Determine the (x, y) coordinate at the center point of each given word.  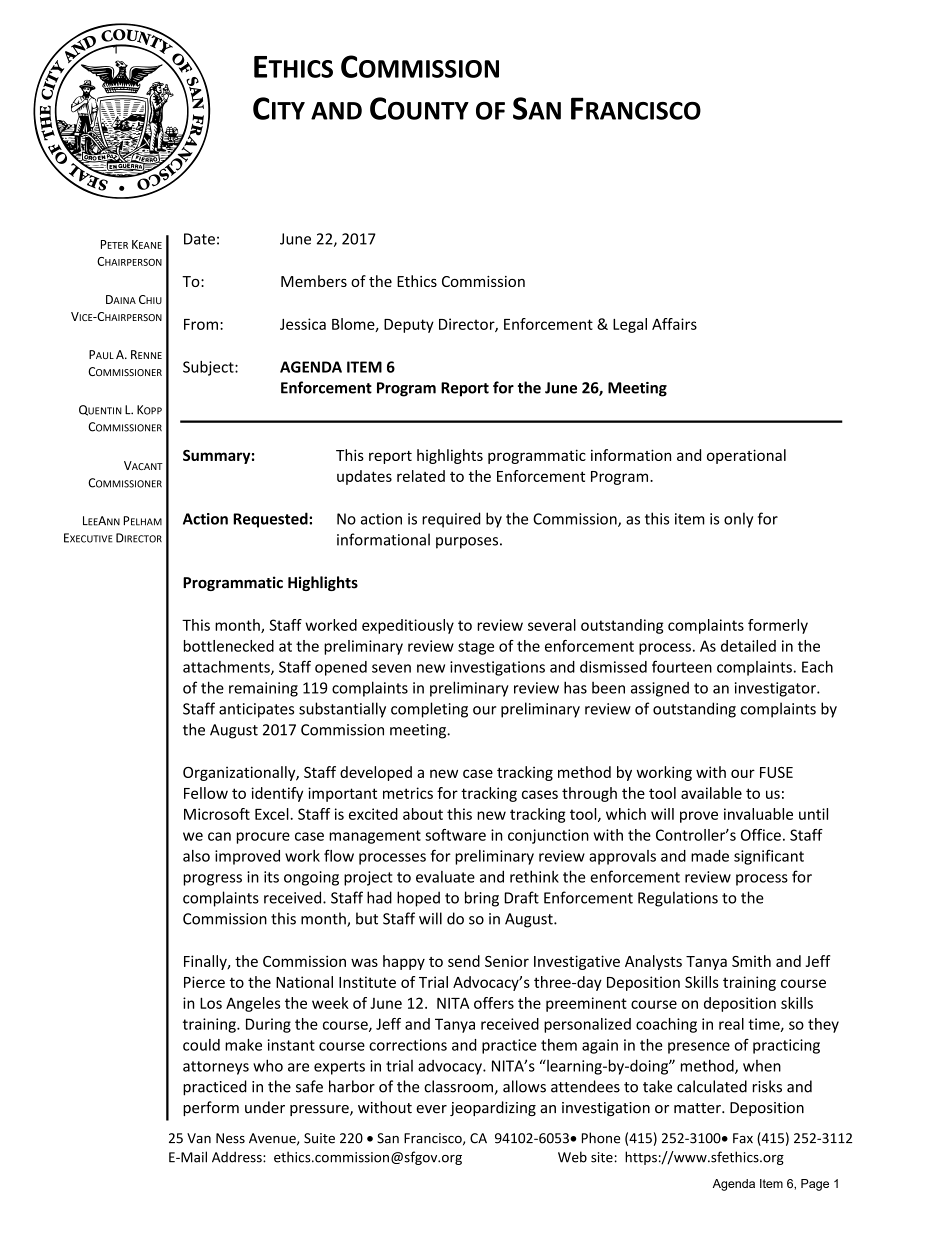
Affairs (674, 324)
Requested (271, 520)
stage (476, 648)
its (271, 877)
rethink (534, 876)
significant (769, 857)
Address (238, 1157)
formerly (778, 626)
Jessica (303, 324)
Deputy (409, 326)
